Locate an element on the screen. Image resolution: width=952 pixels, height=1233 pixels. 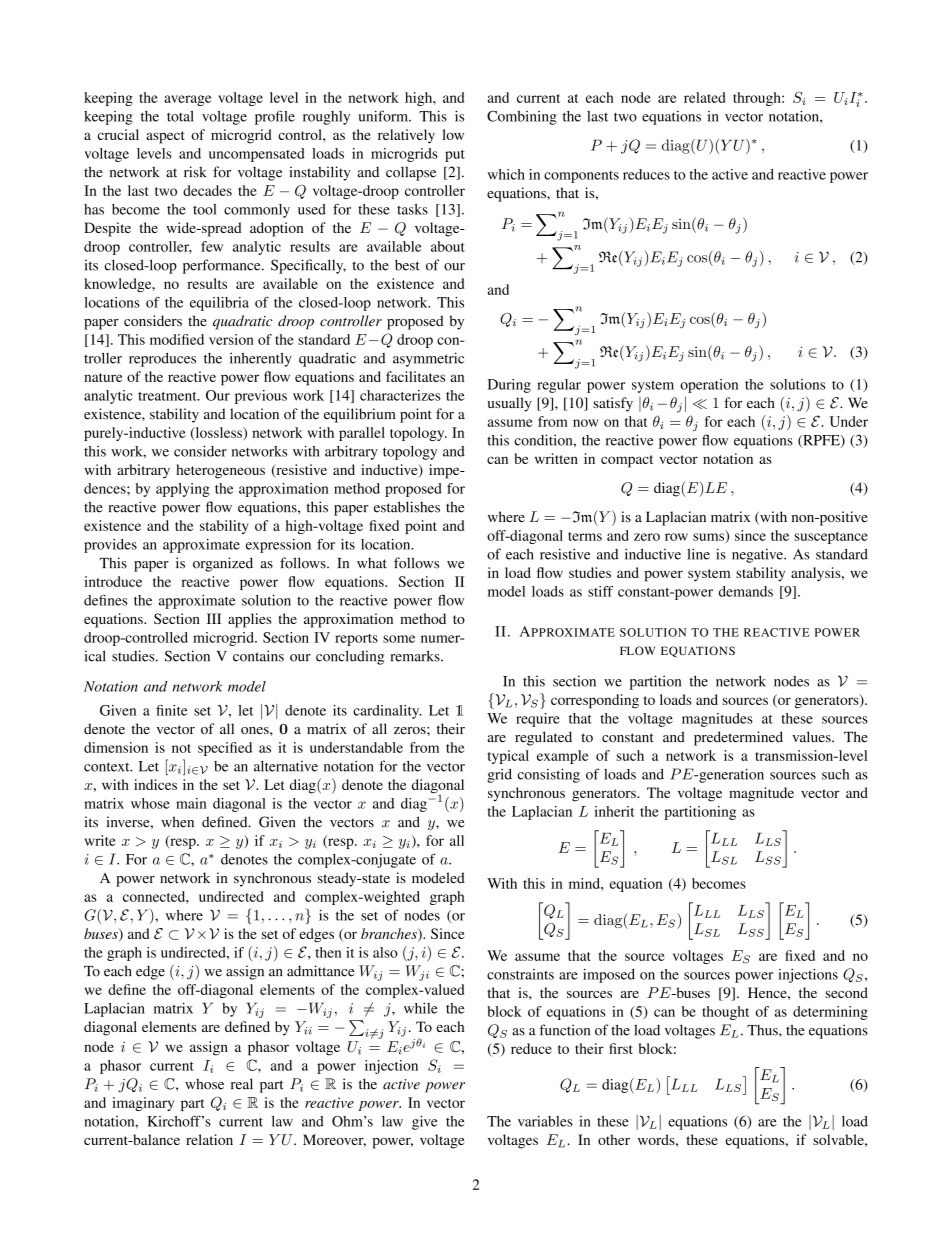
relation is located at coordinates (209, 1139).
